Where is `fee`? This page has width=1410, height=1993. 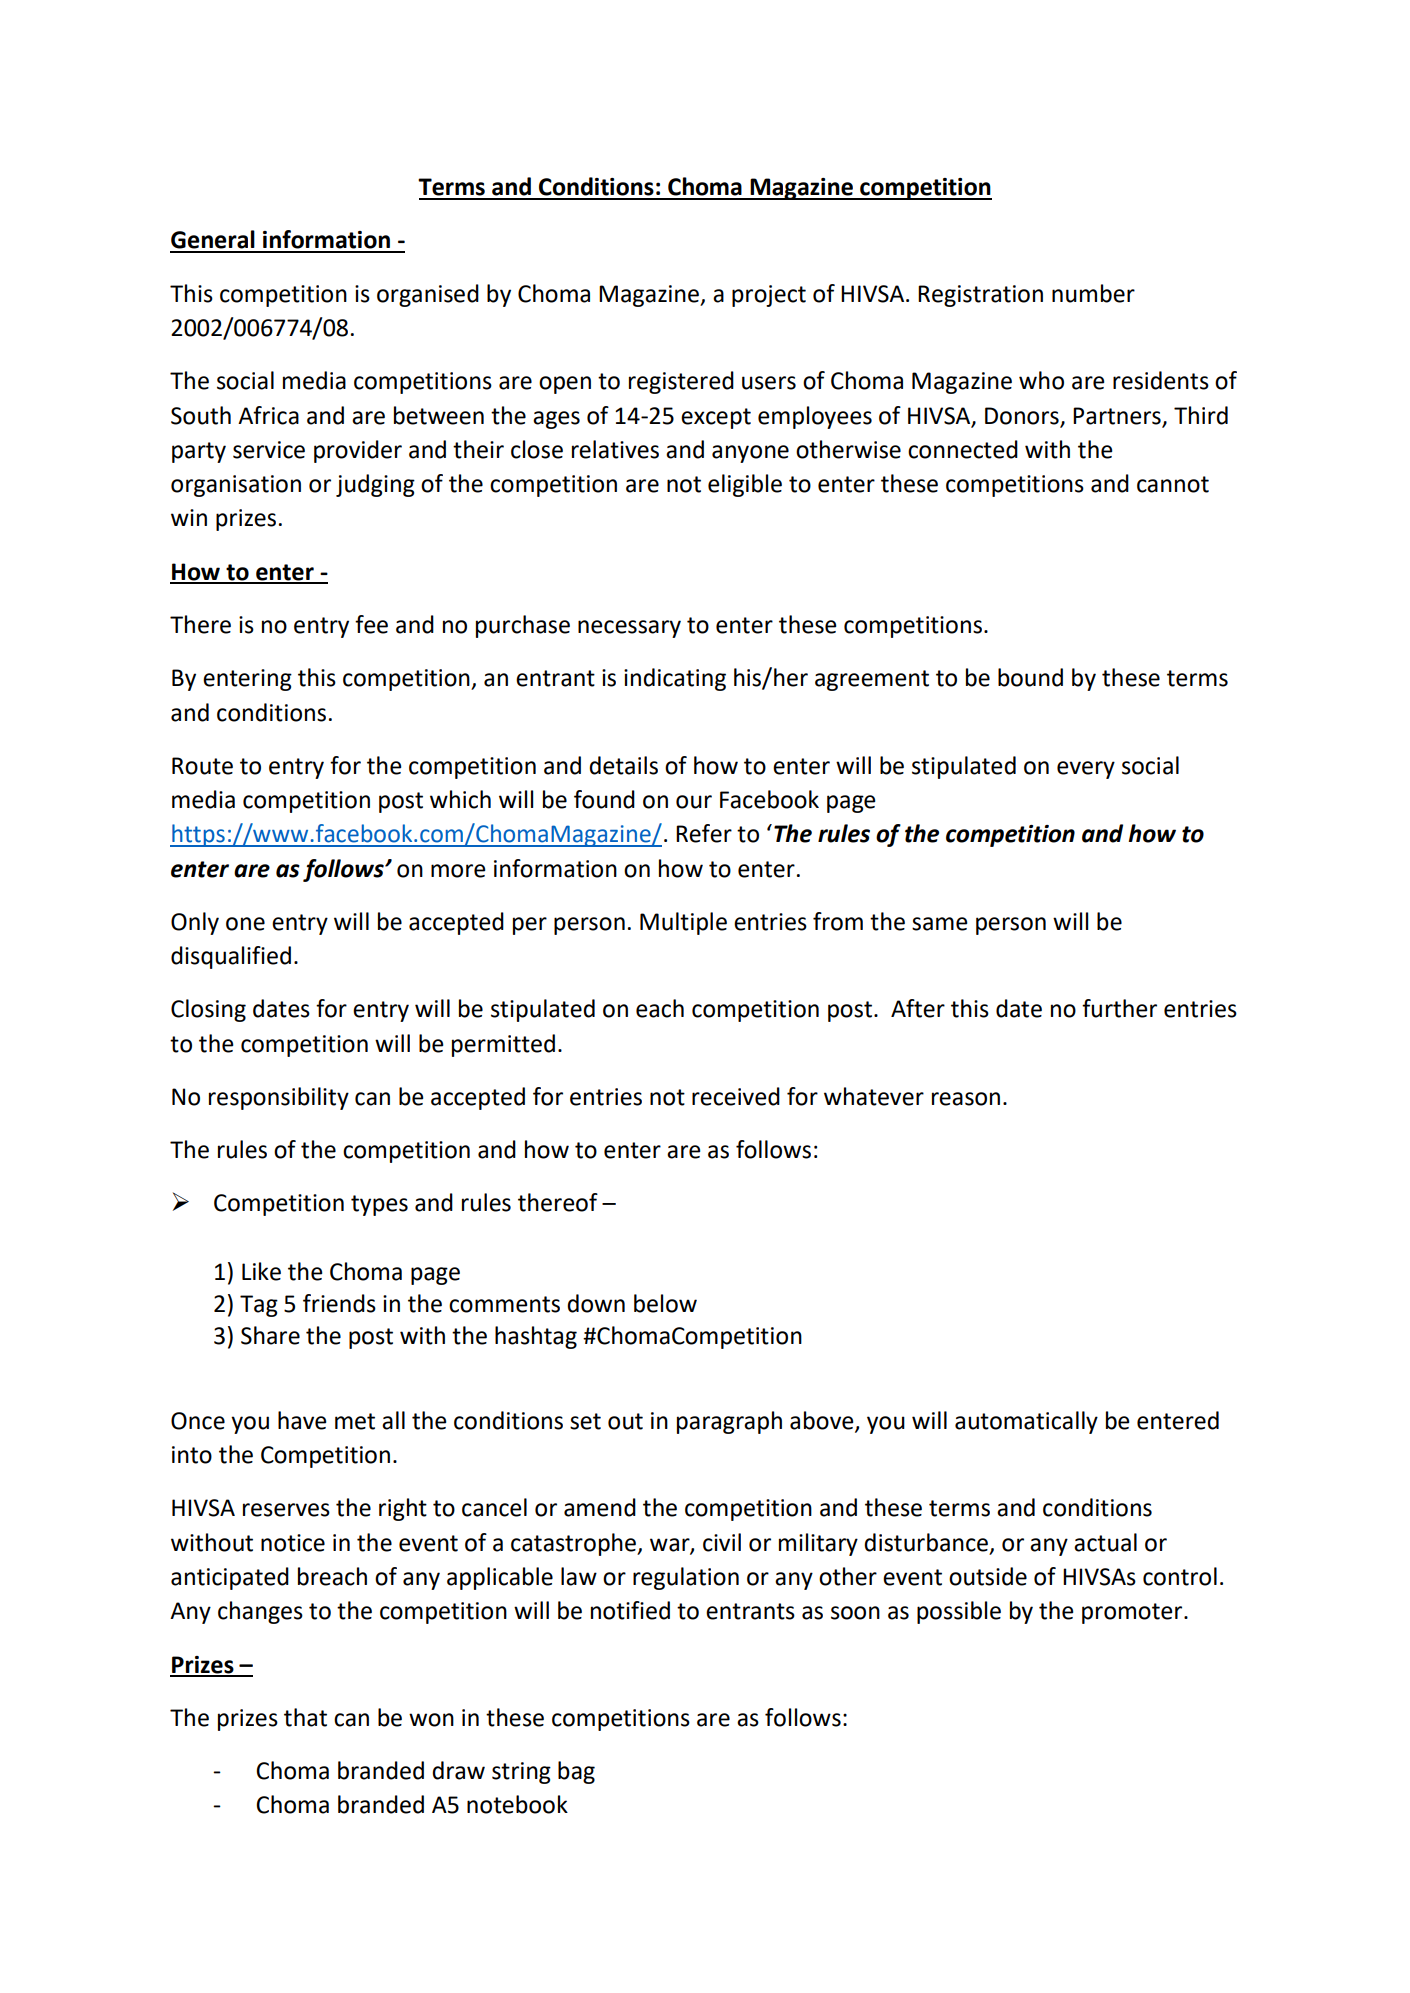
fee is located at coordinates (371, 624).
